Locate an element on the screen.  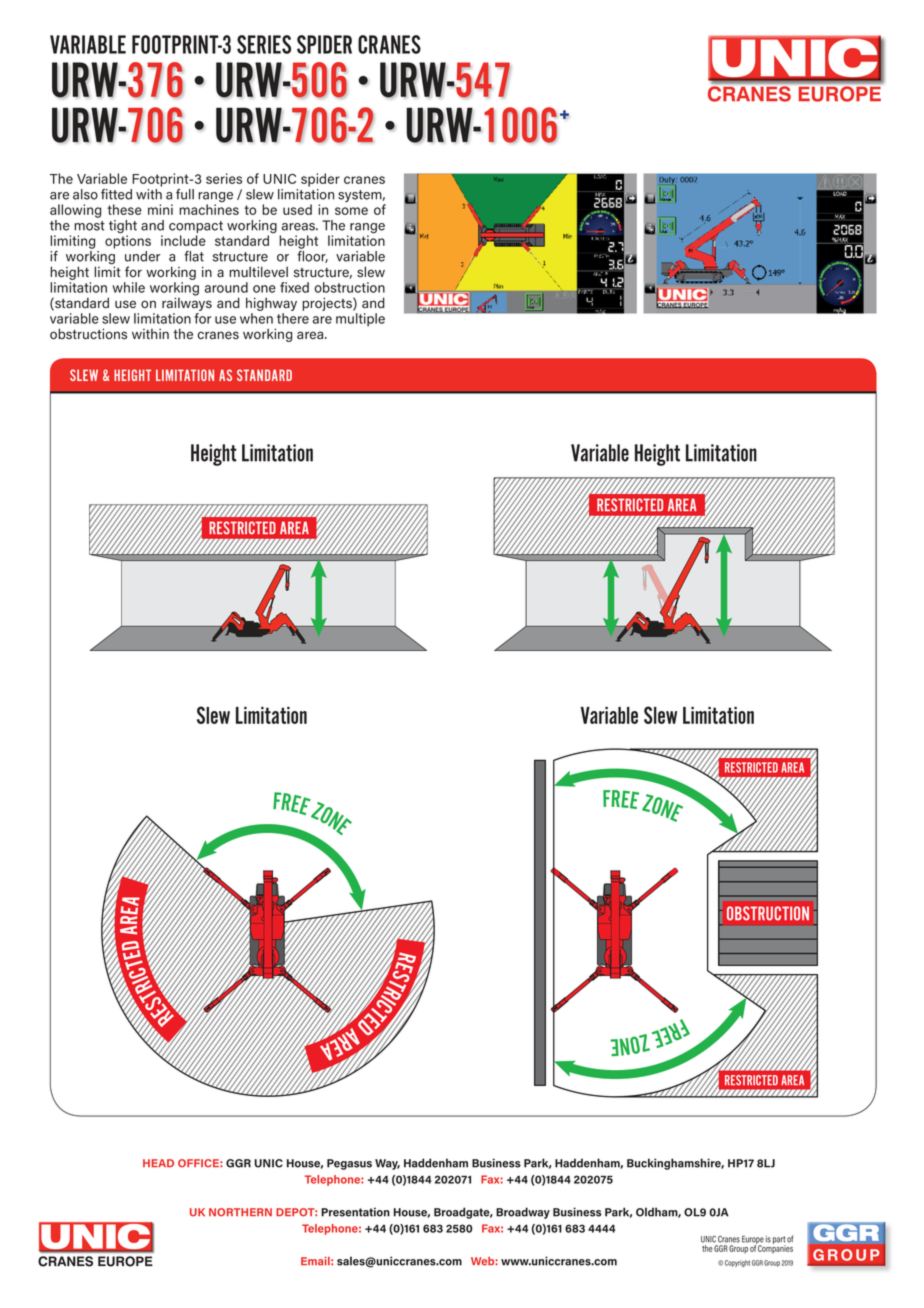
fixed is located at coordinates (294, 287).
